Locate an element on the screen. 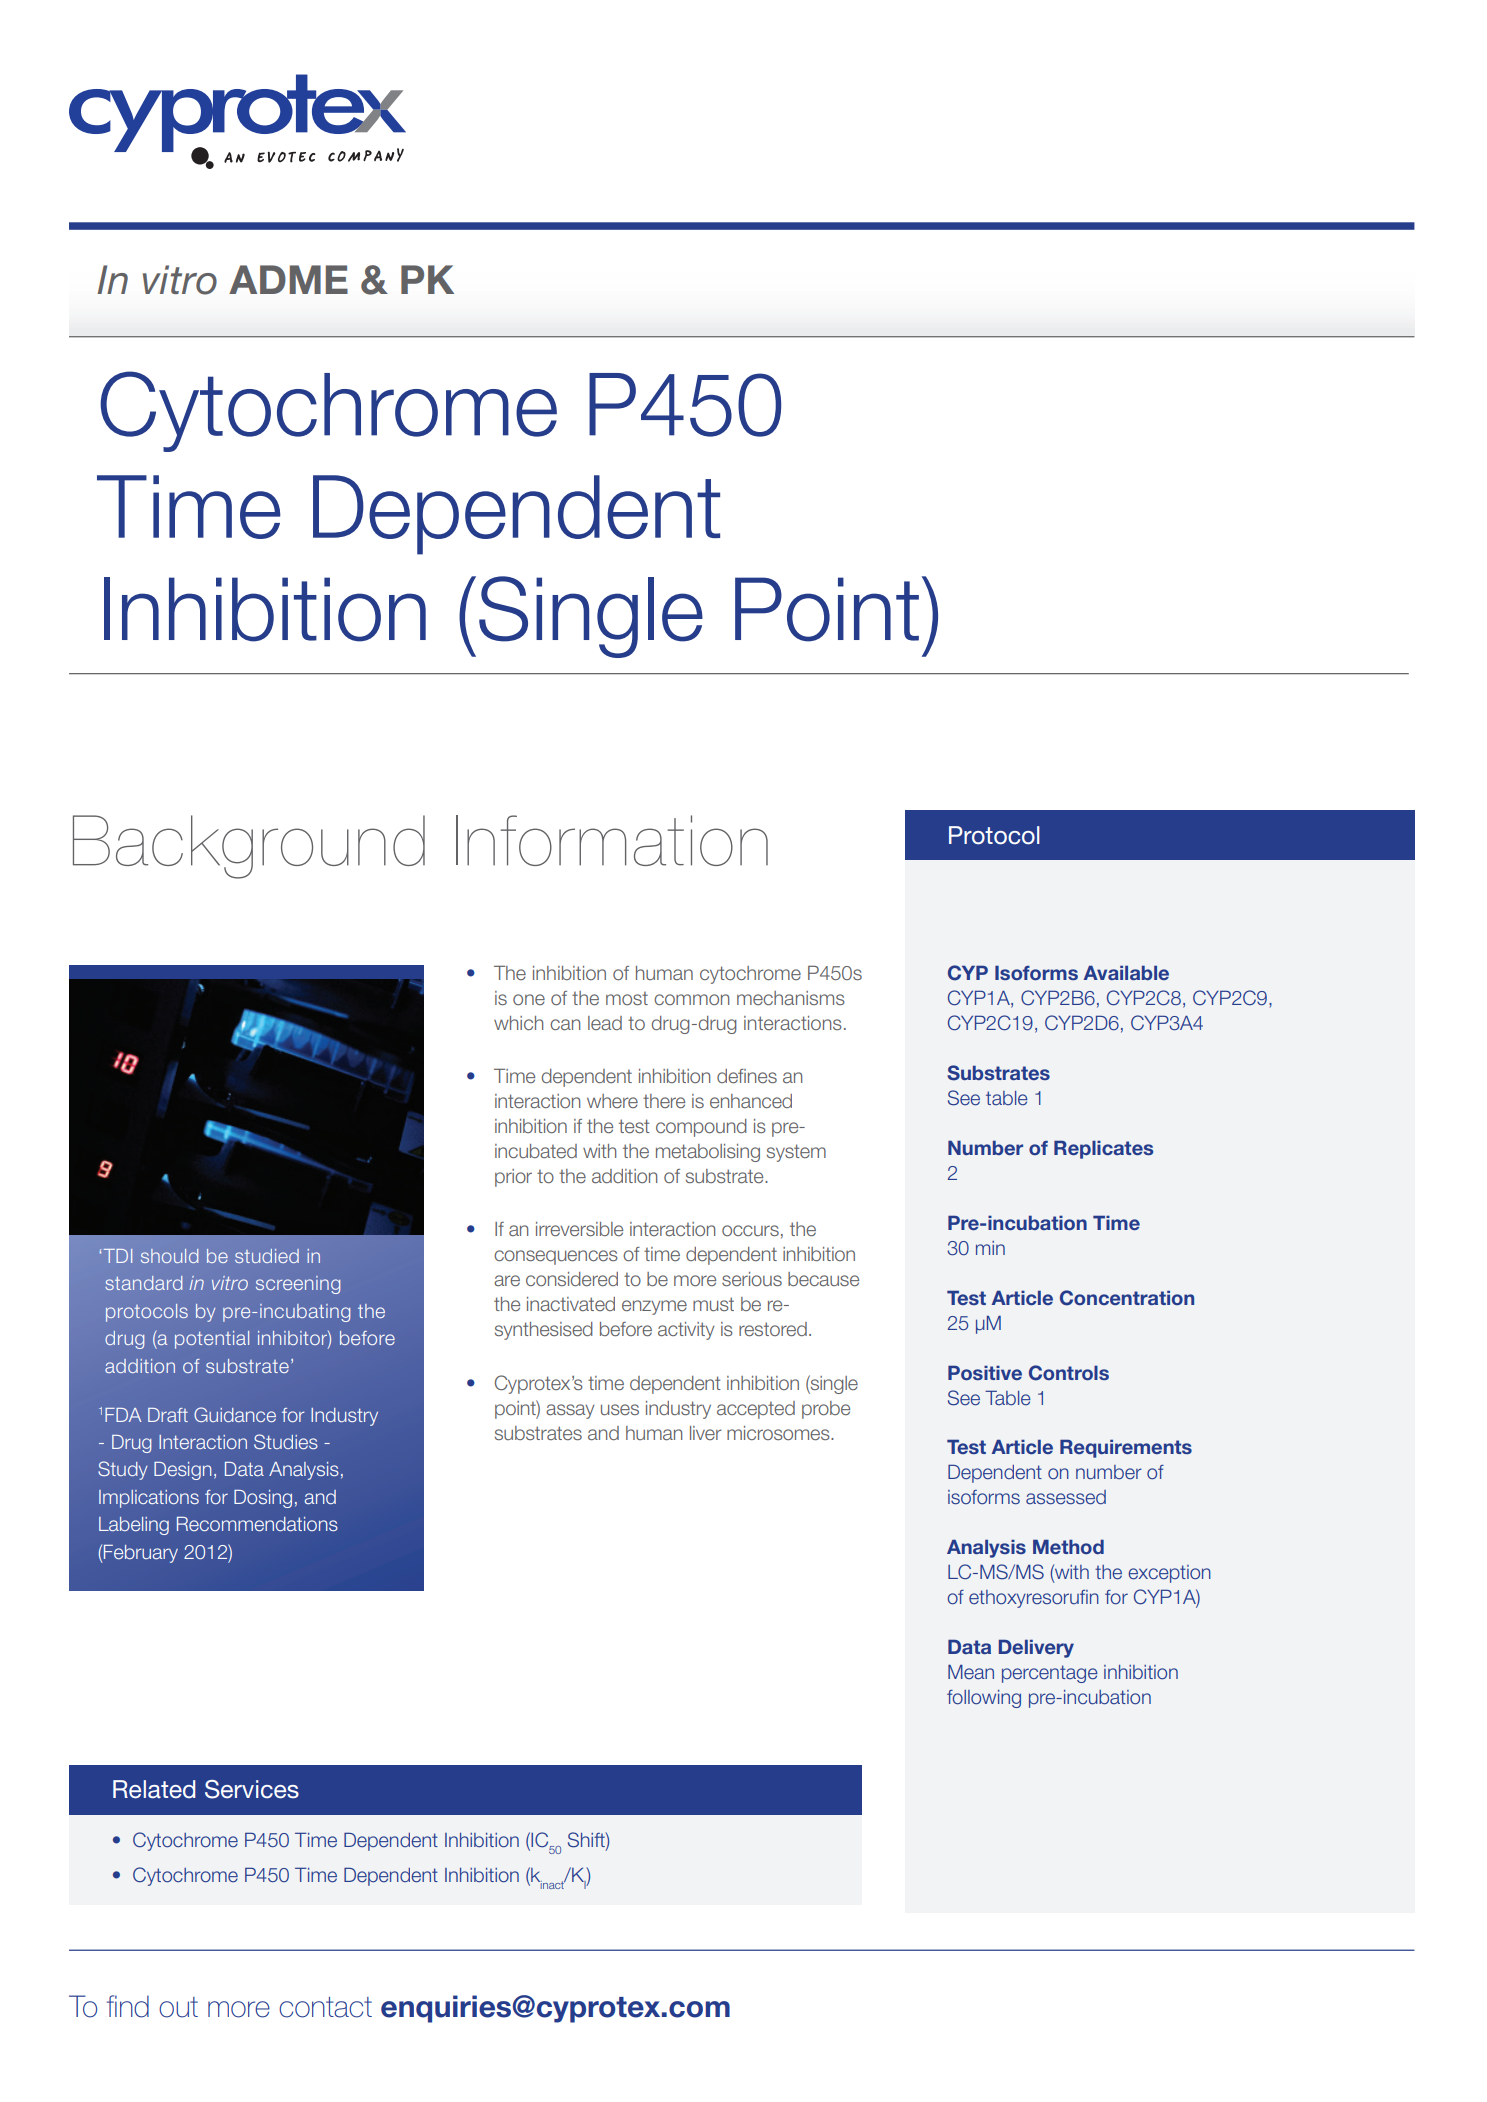  uses is located at coordinates (620, 1409).
